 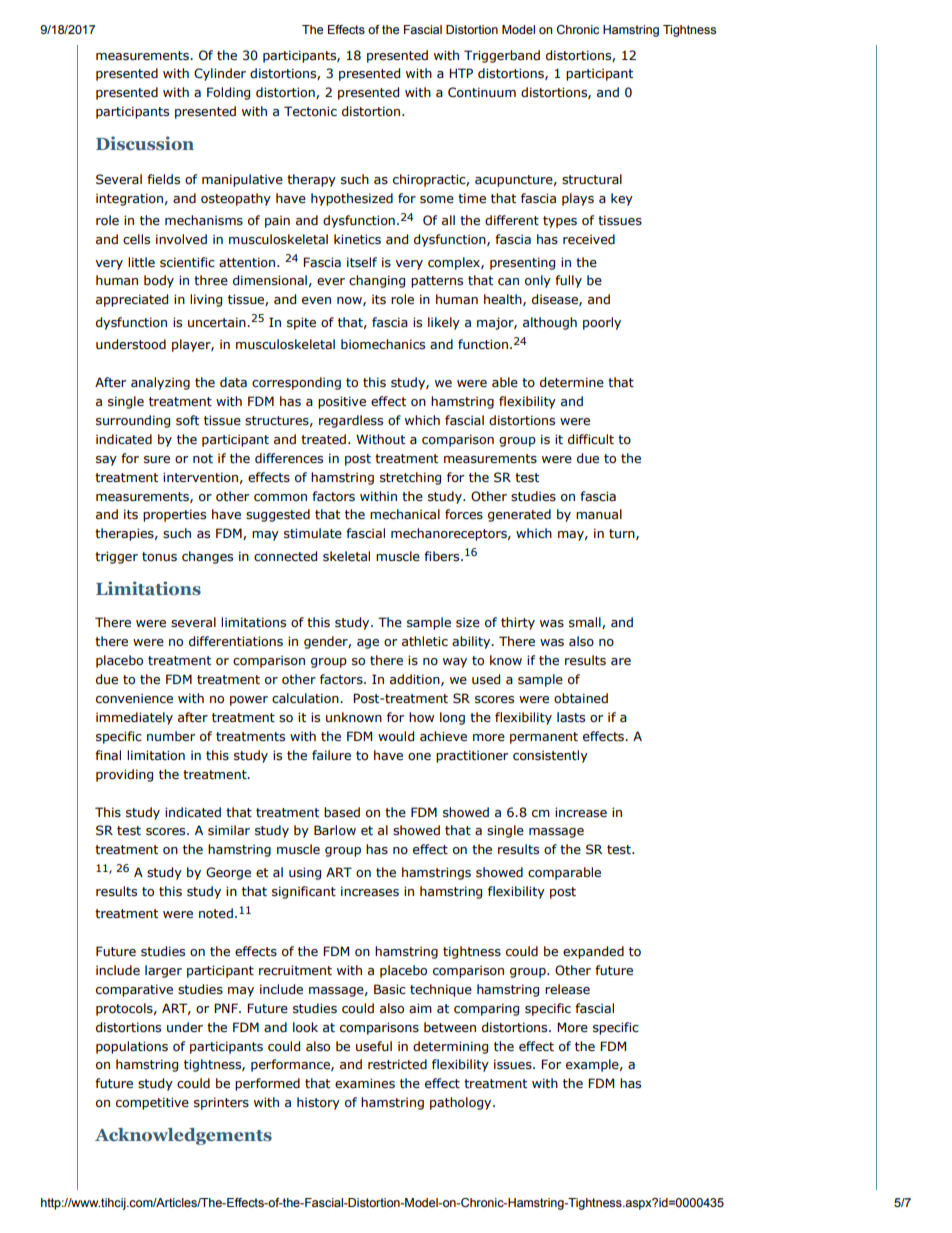 I want to click on stimulate, so click(x=313, y=533).
